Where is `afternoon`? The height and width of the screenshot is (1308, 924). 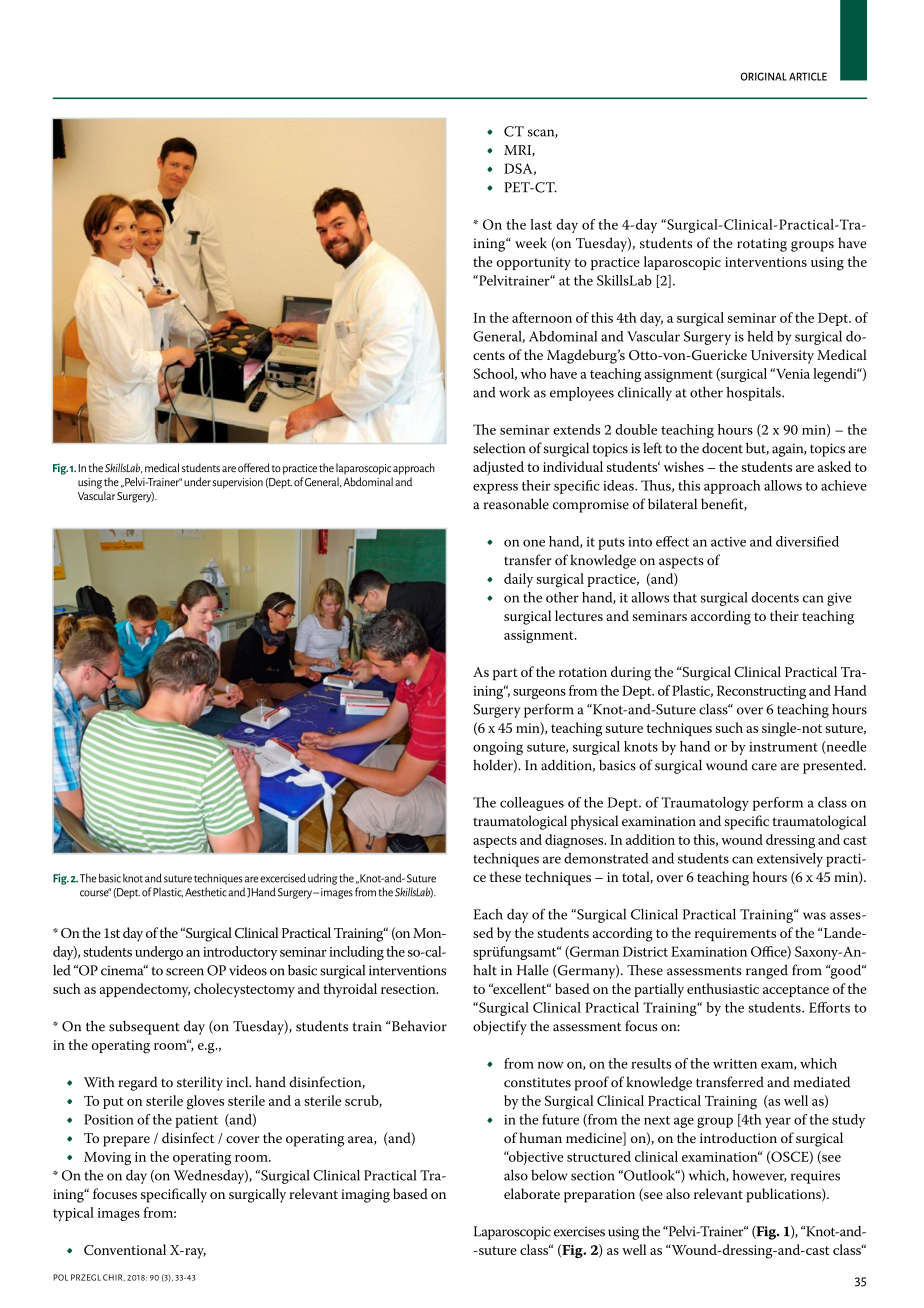 afternoon is located at coordinates (542, 317).
